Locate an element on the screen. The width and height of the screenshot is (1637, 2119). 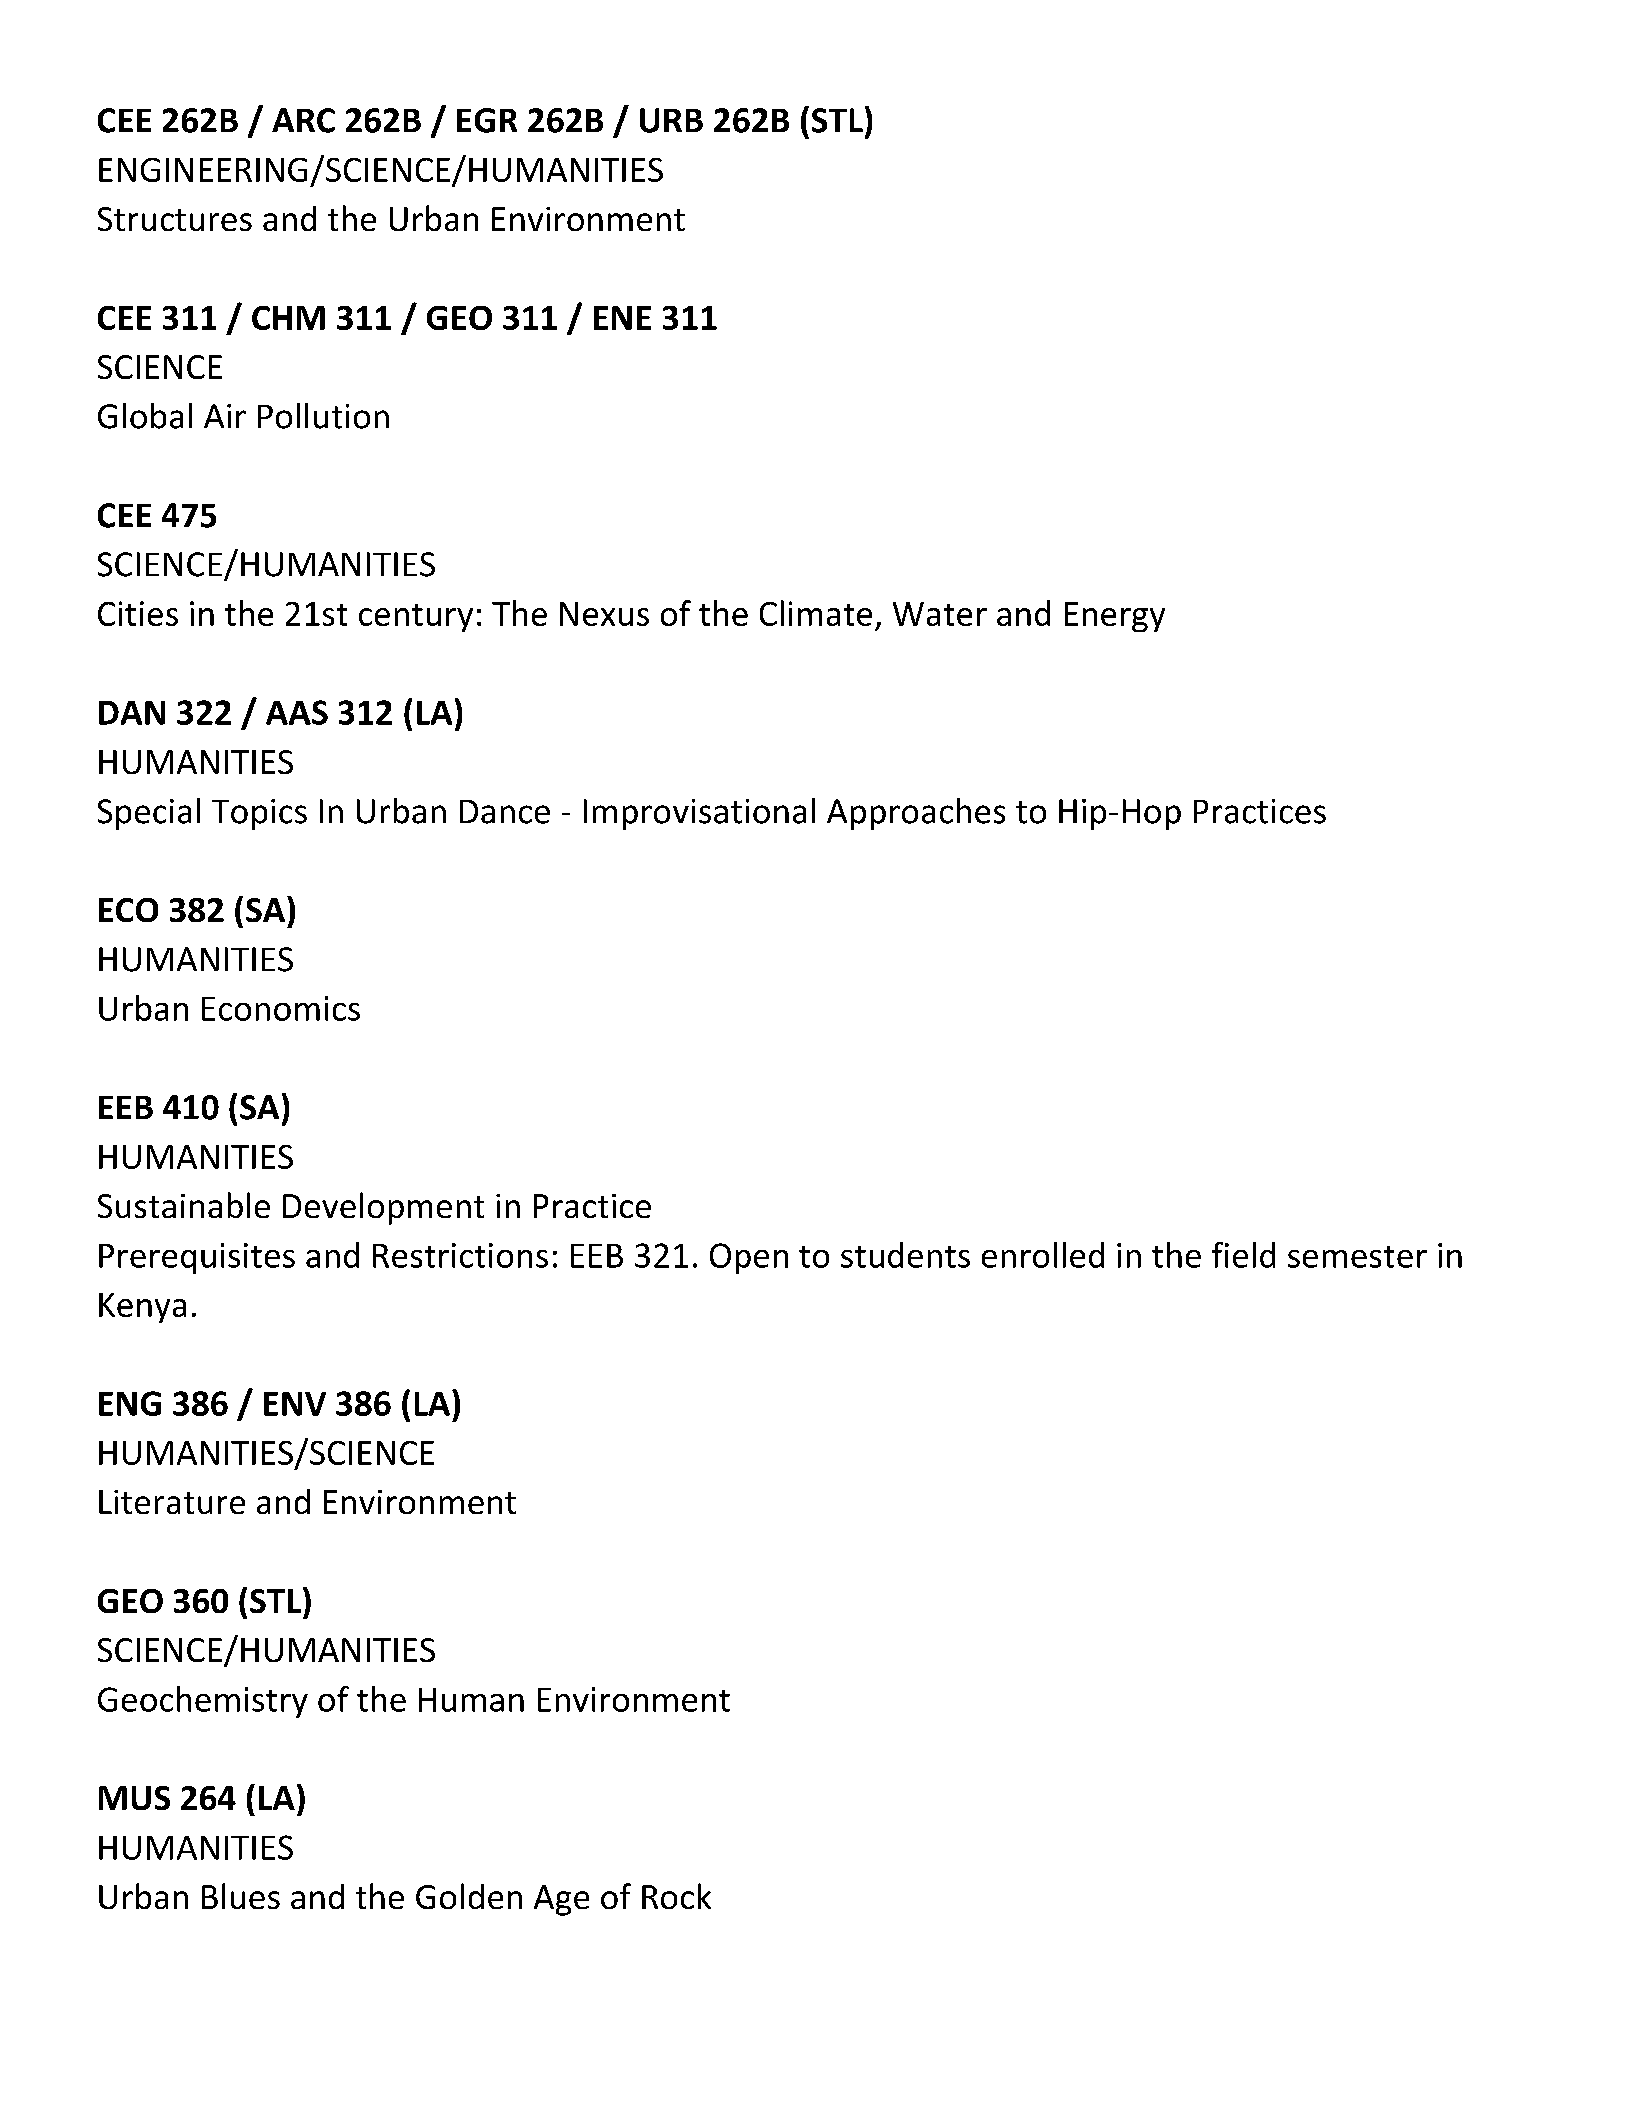
field is located at coordinates (1243, 1255).
